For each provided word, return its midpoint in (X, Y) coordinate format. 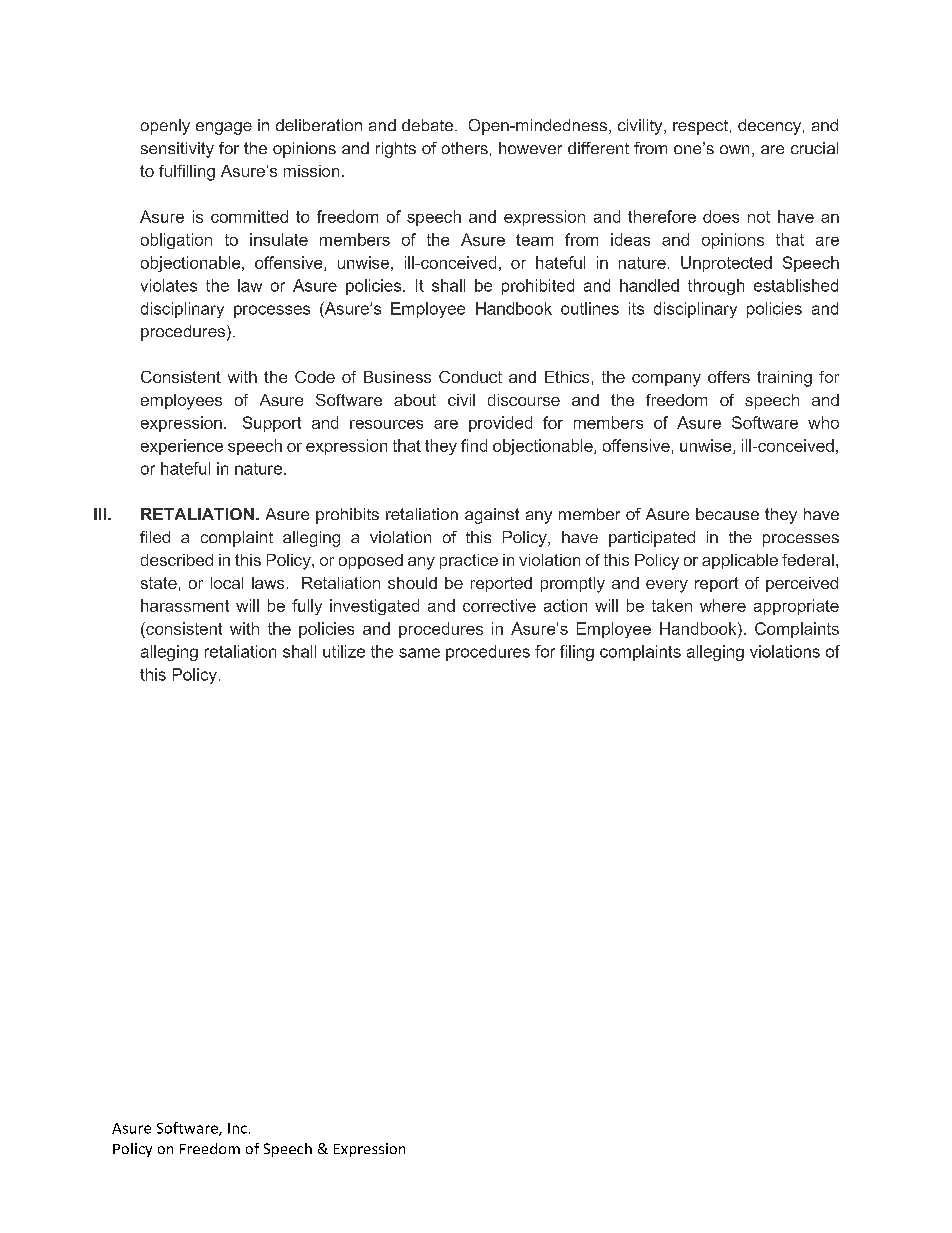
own (734, 149)
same (419, 653)
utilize (344, 651)
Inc (237, 1128)
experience (182, 447)
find (474, 445)
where (723, 605)
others (465, 148)
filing (577, 653)
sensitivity (177, 150)
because (727, 514)
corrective (499, 605)
